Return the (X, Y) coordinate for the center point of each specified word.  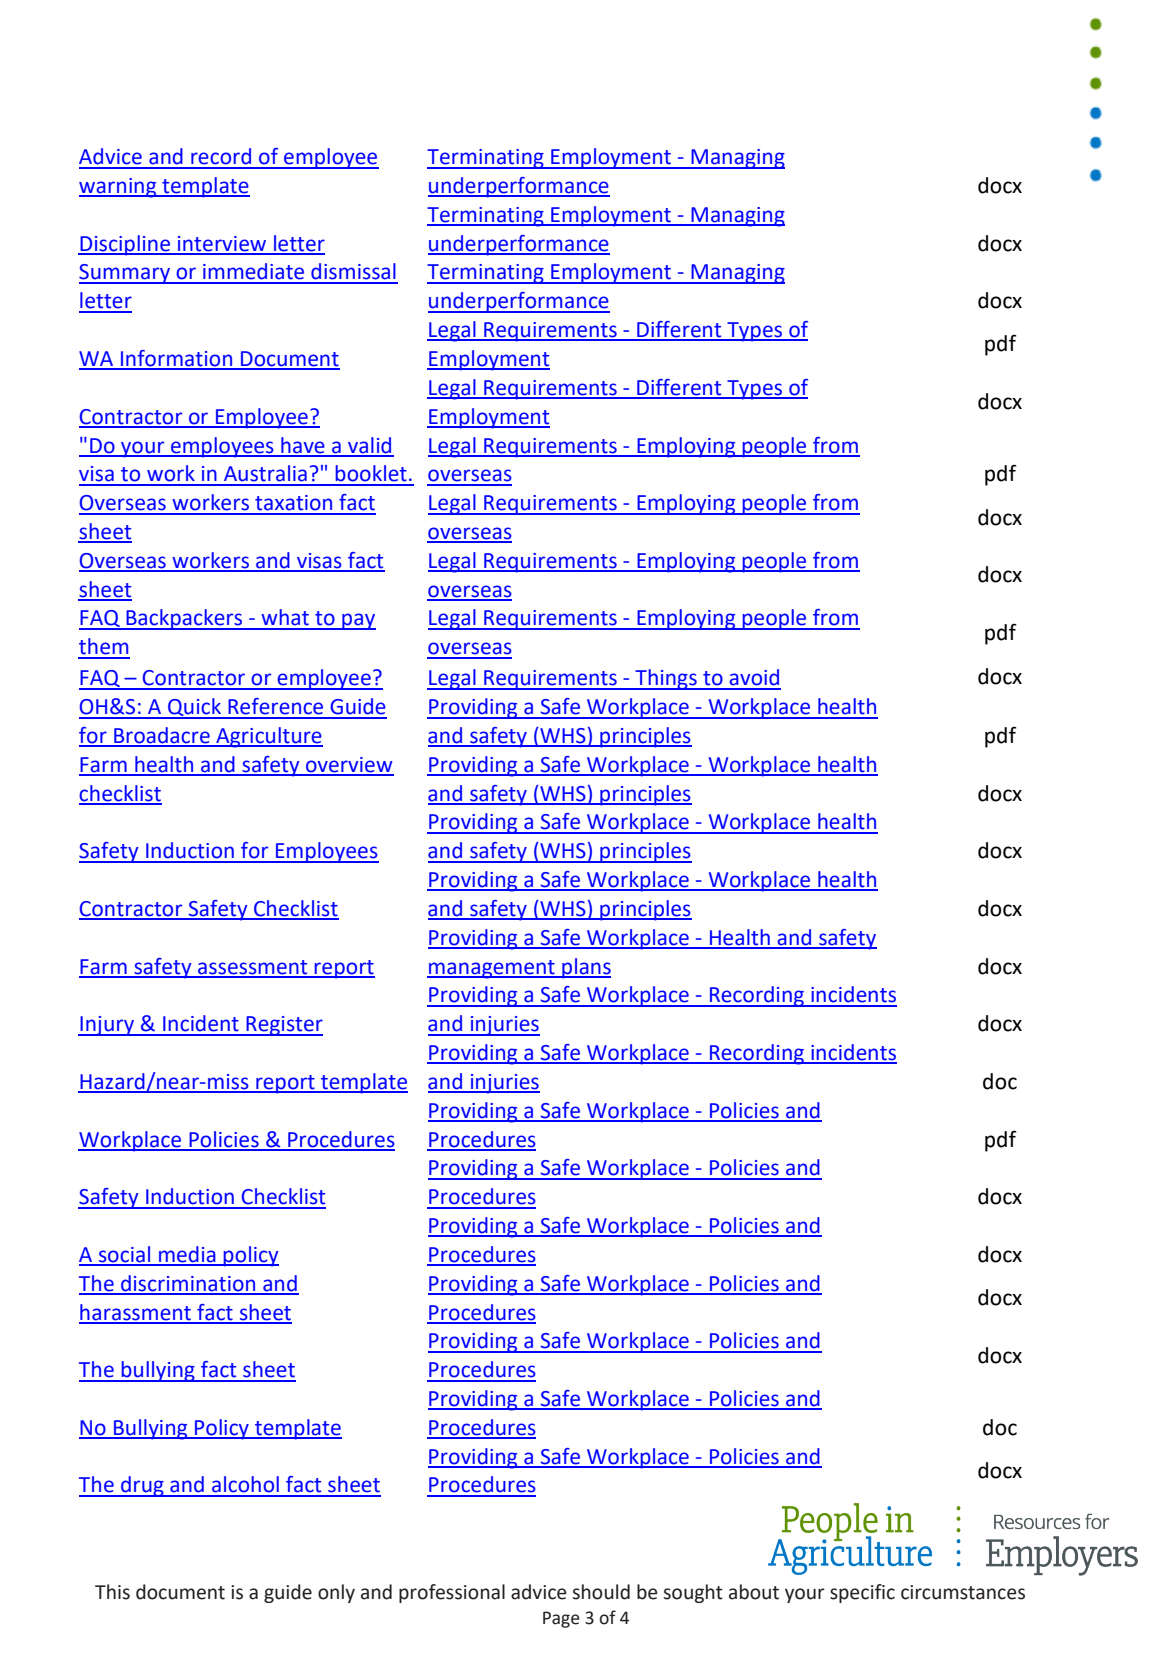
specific (862, 1593)
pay (358, 621)
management (492, 969)
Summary (125, 274)
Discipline (125, 245)
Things (666, 679)
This (112, 1592)
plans (585, 968)
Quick (194, 708)
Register (283, 1026)
